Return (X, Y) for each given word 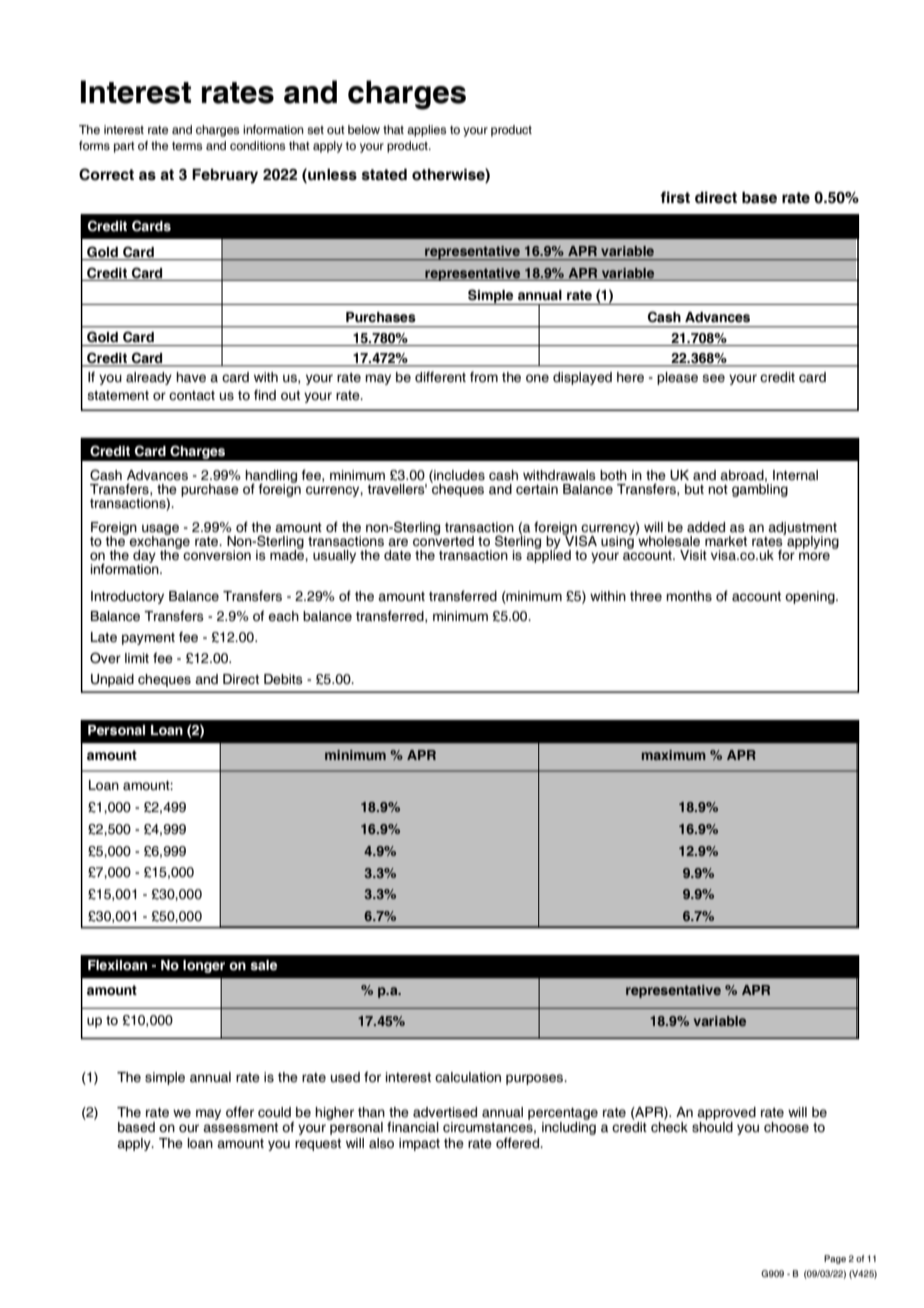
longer (204, 966)
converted (443, 540)
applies (426, 131)
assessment (240, 1128)
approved (726, 1113)
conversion (217, 555)
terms (187, 146)
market (726, 541)
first (675, 197)
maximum (674, 755)
